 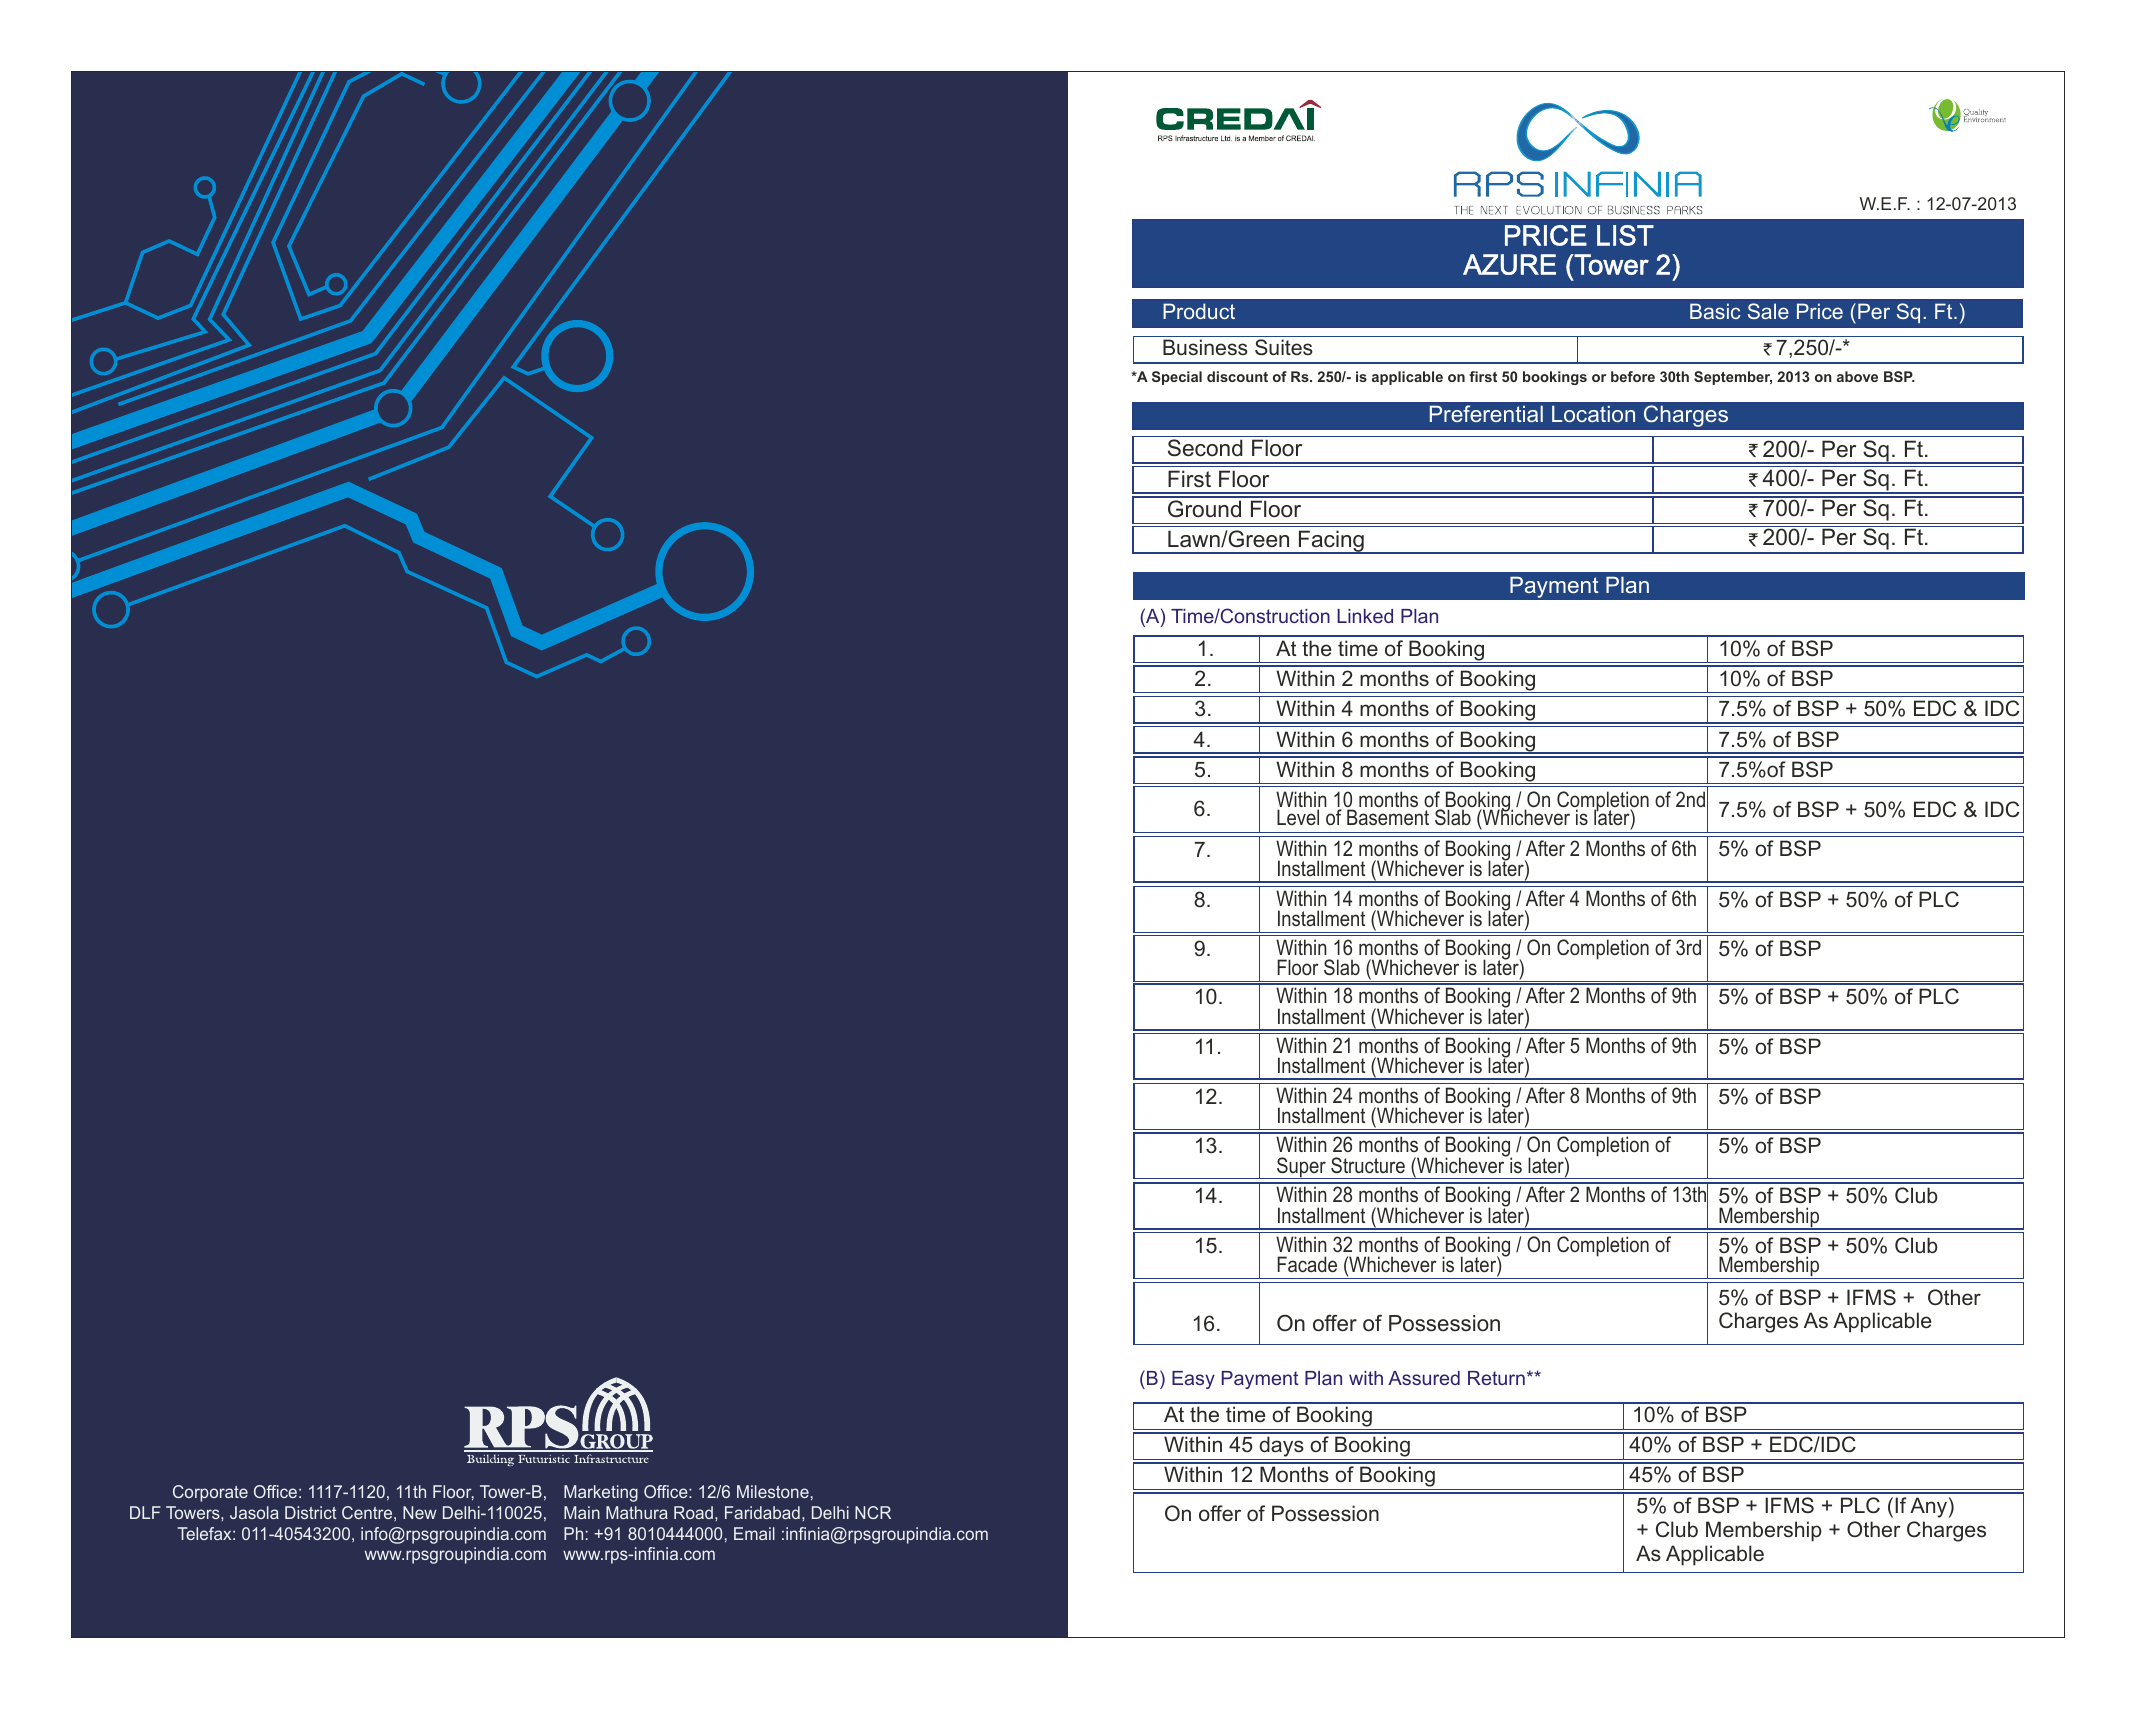 What do you see at coordinates (1205, 347) in the image?
I see `Business` at bounding box center [1205, 347].
